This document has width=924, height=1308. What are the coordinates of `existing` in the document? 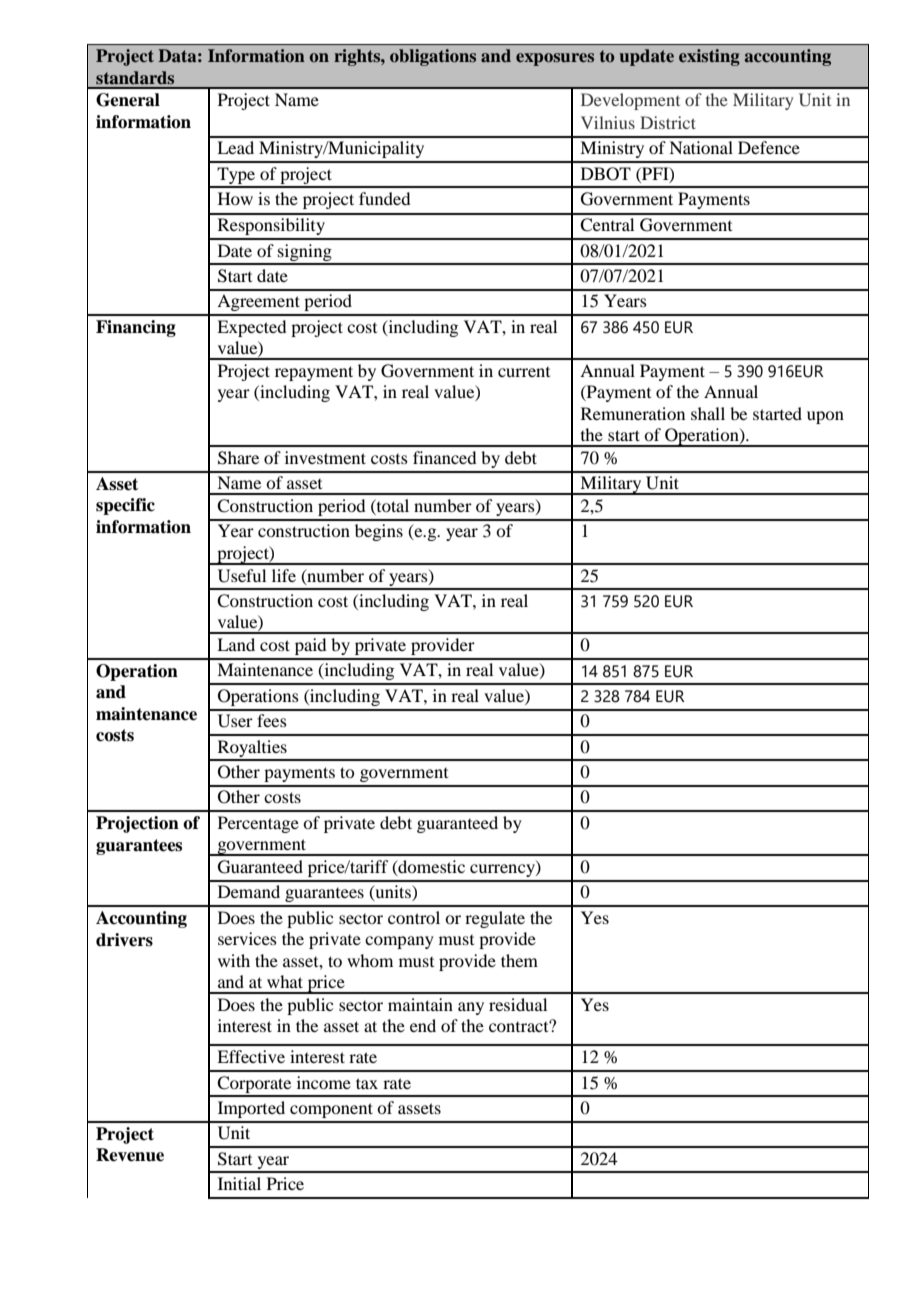 It's located at (709, 57).
